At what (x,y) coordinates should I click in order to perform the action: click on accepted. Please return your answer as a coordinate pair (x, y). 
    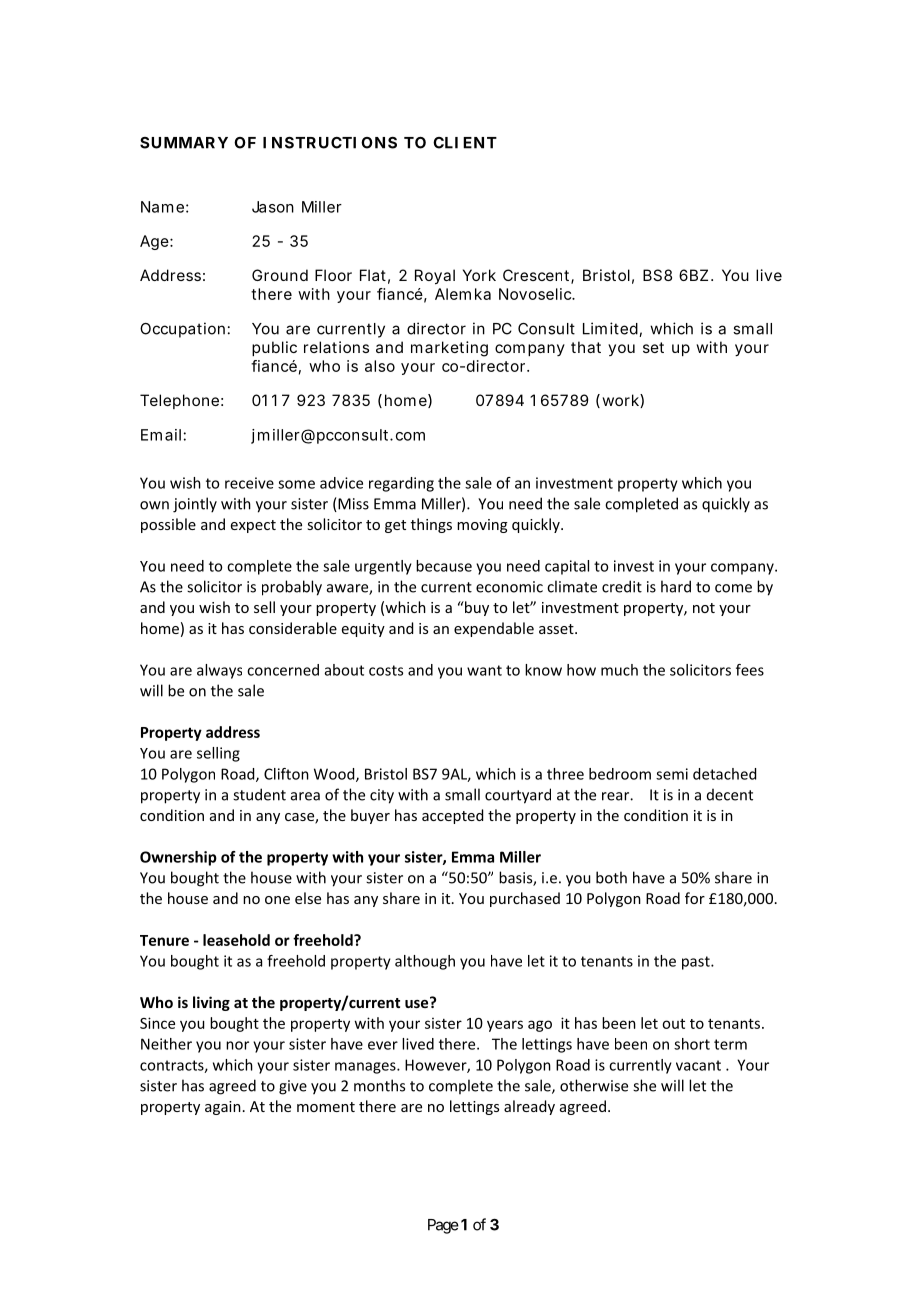
    Looking at the image, I should click on (452, 816).
